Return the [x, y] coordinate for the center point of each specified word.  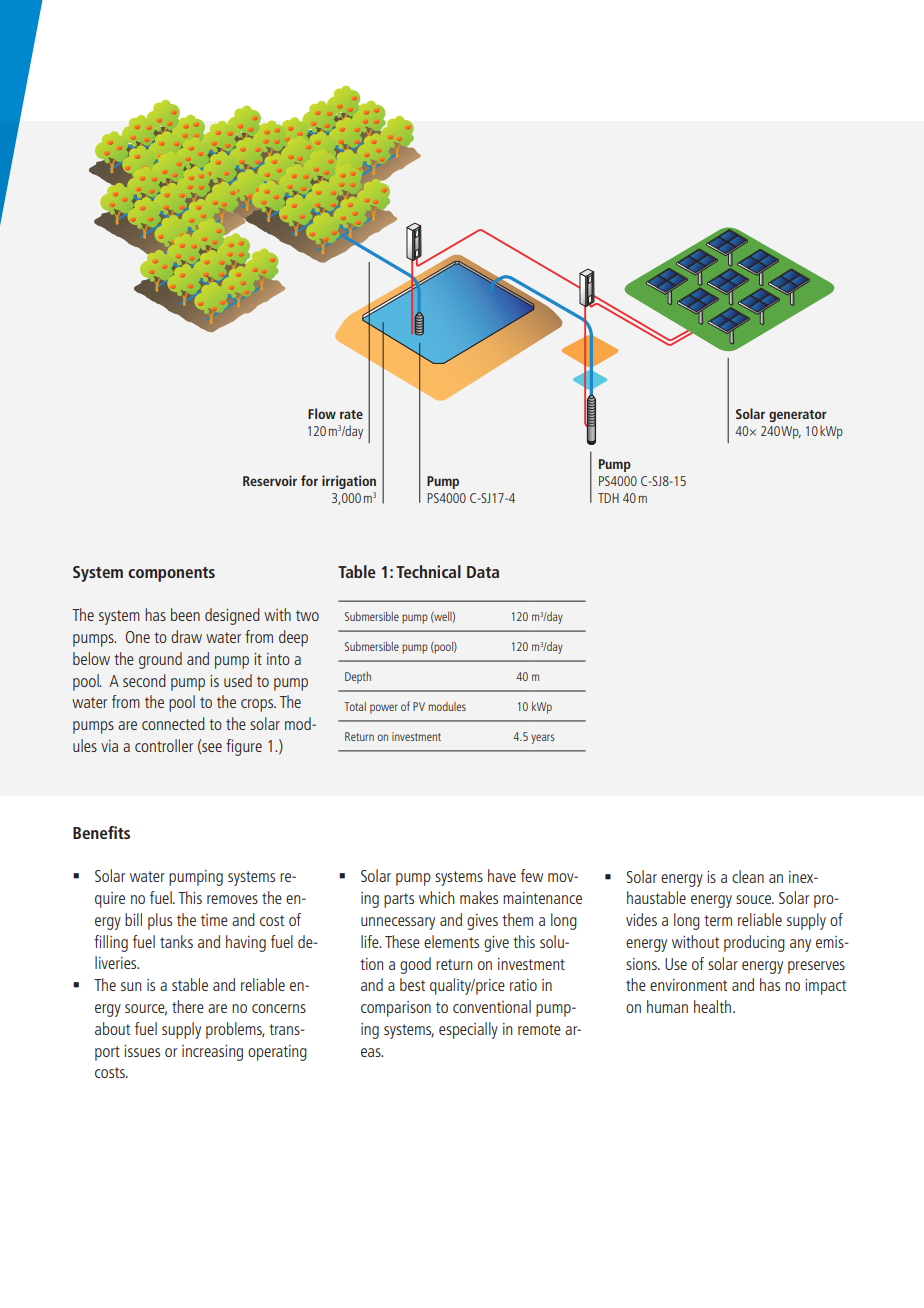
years [543, 739]
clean [748, 876]
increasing [212, 1053]
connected [173, 723]
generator [798, 416]
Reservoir [270, 480]
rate [351, 414]
